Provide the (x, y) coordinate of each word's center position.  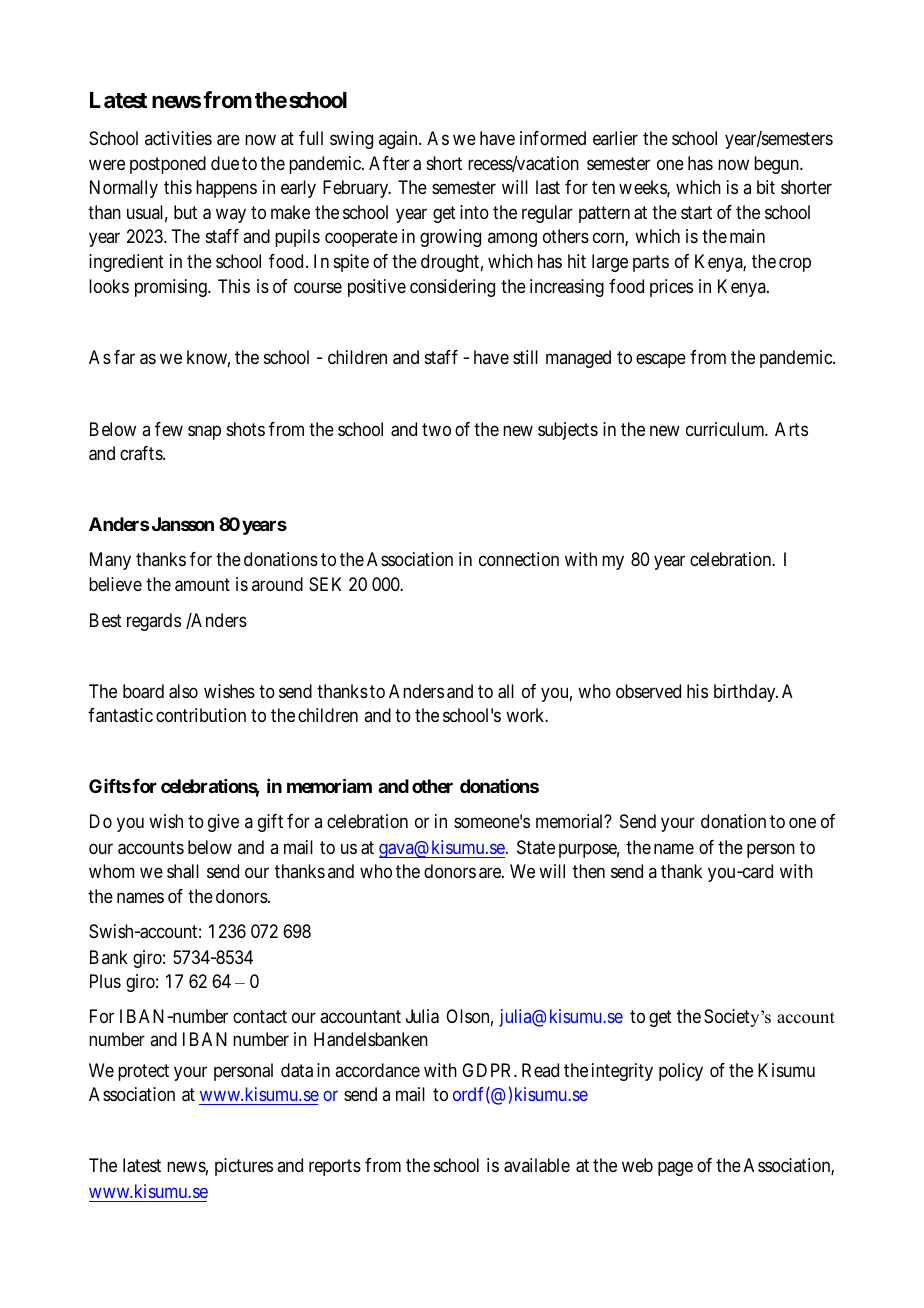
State (536, 847)
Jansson (183, 524)
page (675, 1169)
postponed (168, 165)
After (389, 163)
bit (766, 187)
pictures (244, 1167)
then (589, 871)
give (223, 823)
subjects (568, 431)
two (436, 429)
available (537, 1165)
